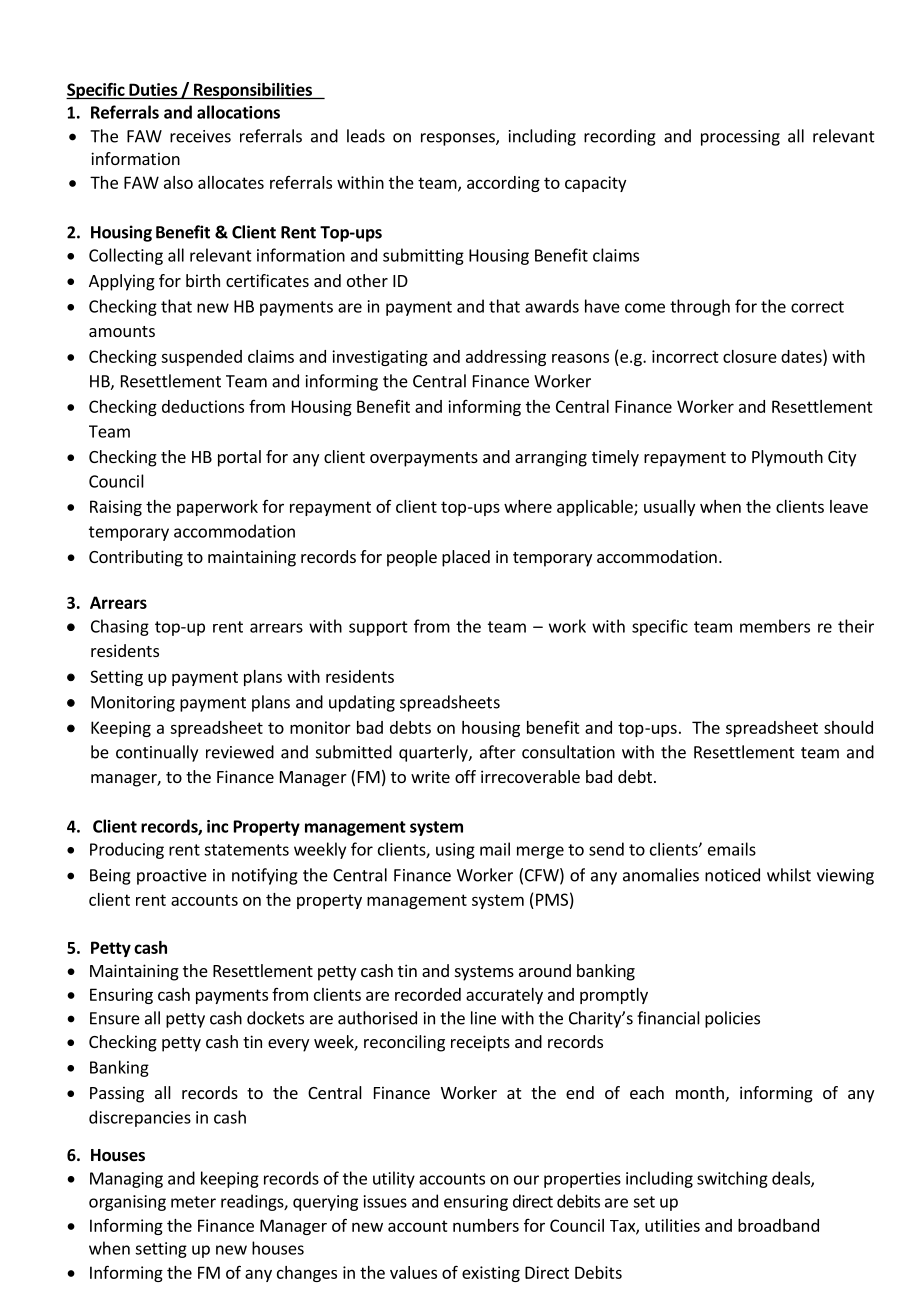  I want to click on meter, so click(193, 1202).
